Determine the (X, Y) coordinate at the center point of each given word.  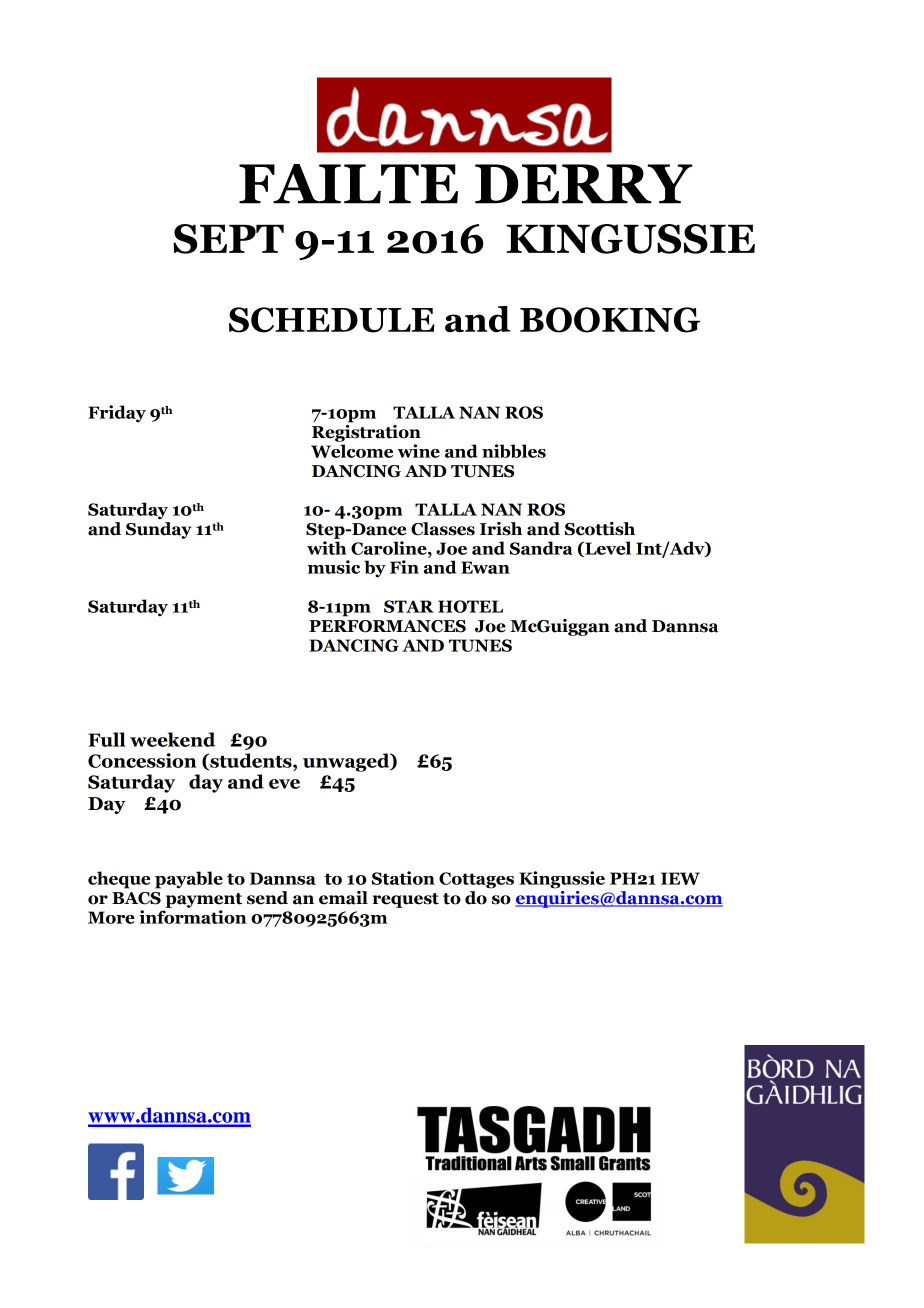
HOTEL (470, 606)
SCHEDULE (332, 320)
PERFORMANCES (387, 626)
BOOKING (610, 320)
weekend (172, 739)
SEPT (228, 239)
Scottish (600, 529)
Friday (117, 414)
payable (189, 880)
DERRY (583, 184)
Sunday (158, 530)
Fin (404, 567)
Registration (366, 432)
